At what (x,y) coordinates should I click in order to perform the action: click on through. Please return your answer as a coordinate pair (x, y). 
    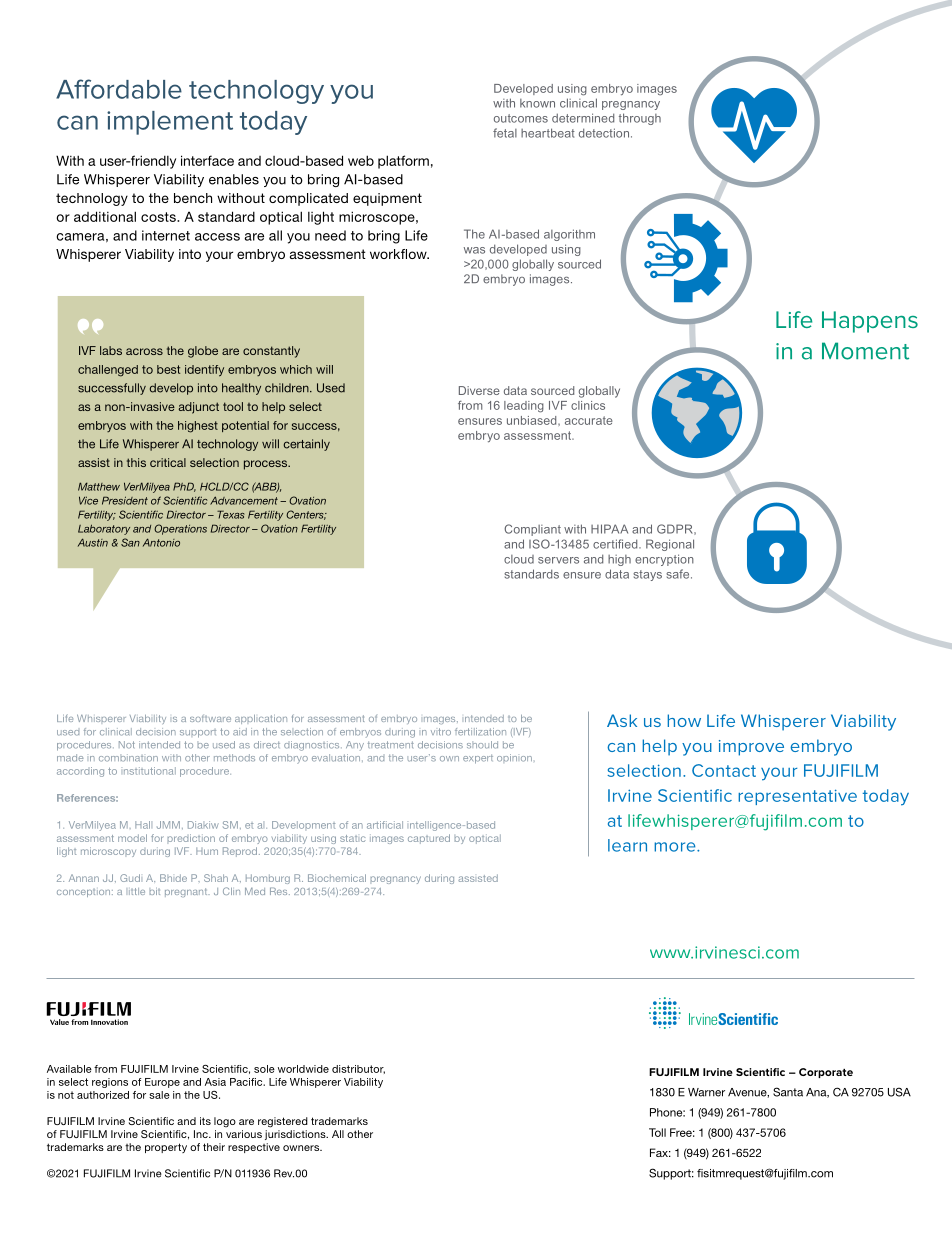
    Looking at the image, I should click on (640, 119).
